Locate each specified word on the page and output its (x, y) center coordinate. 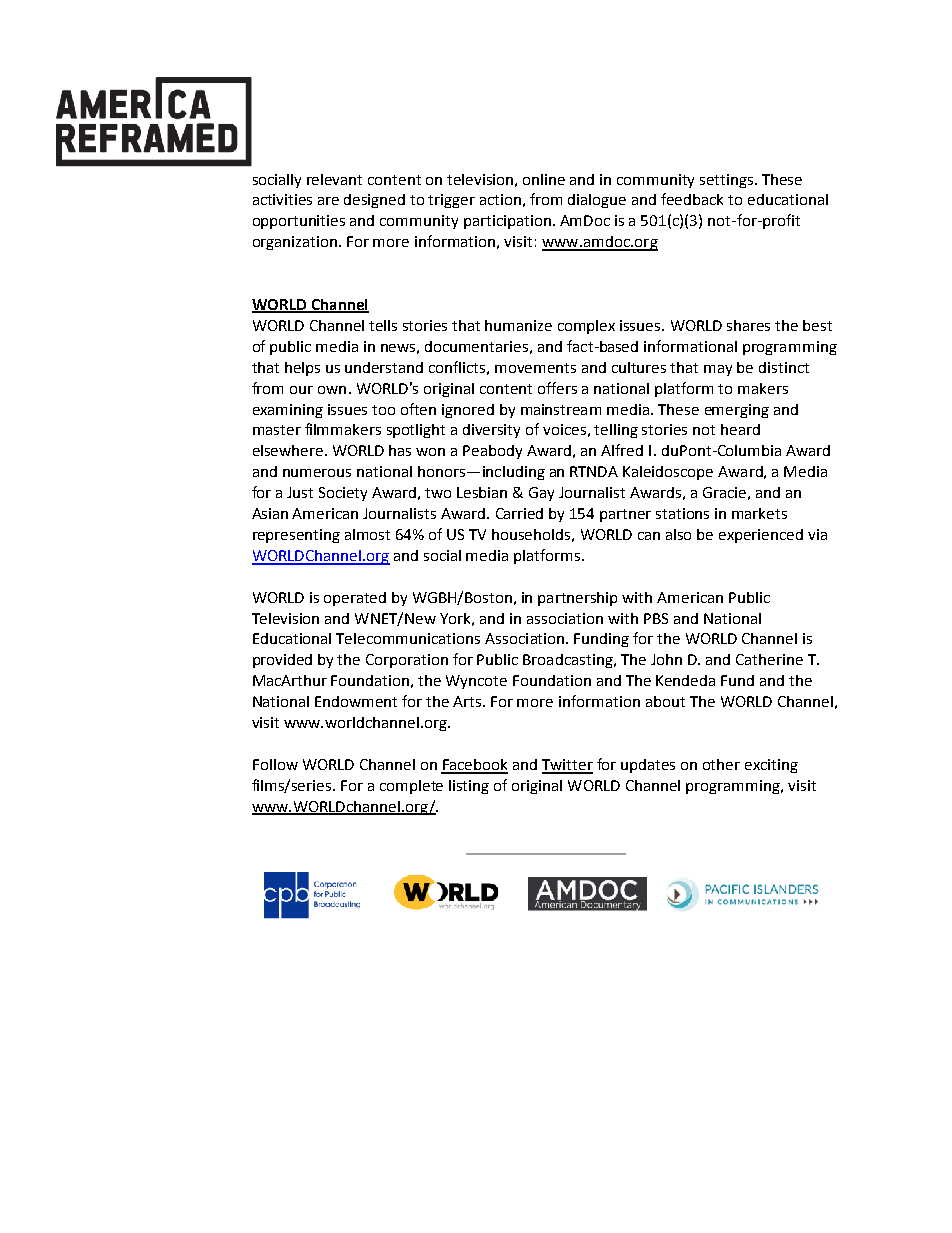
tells (383, 325)
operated (355, 599)
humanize (518, 325)
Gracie (724, 492)
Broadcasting (569, 661)
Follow (275, 764)
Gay (541, 494)
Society (343, 494)
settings (728, 181)
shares (748, 325)
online (544, 179)
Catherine (769, 659)
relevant (334, 179)
